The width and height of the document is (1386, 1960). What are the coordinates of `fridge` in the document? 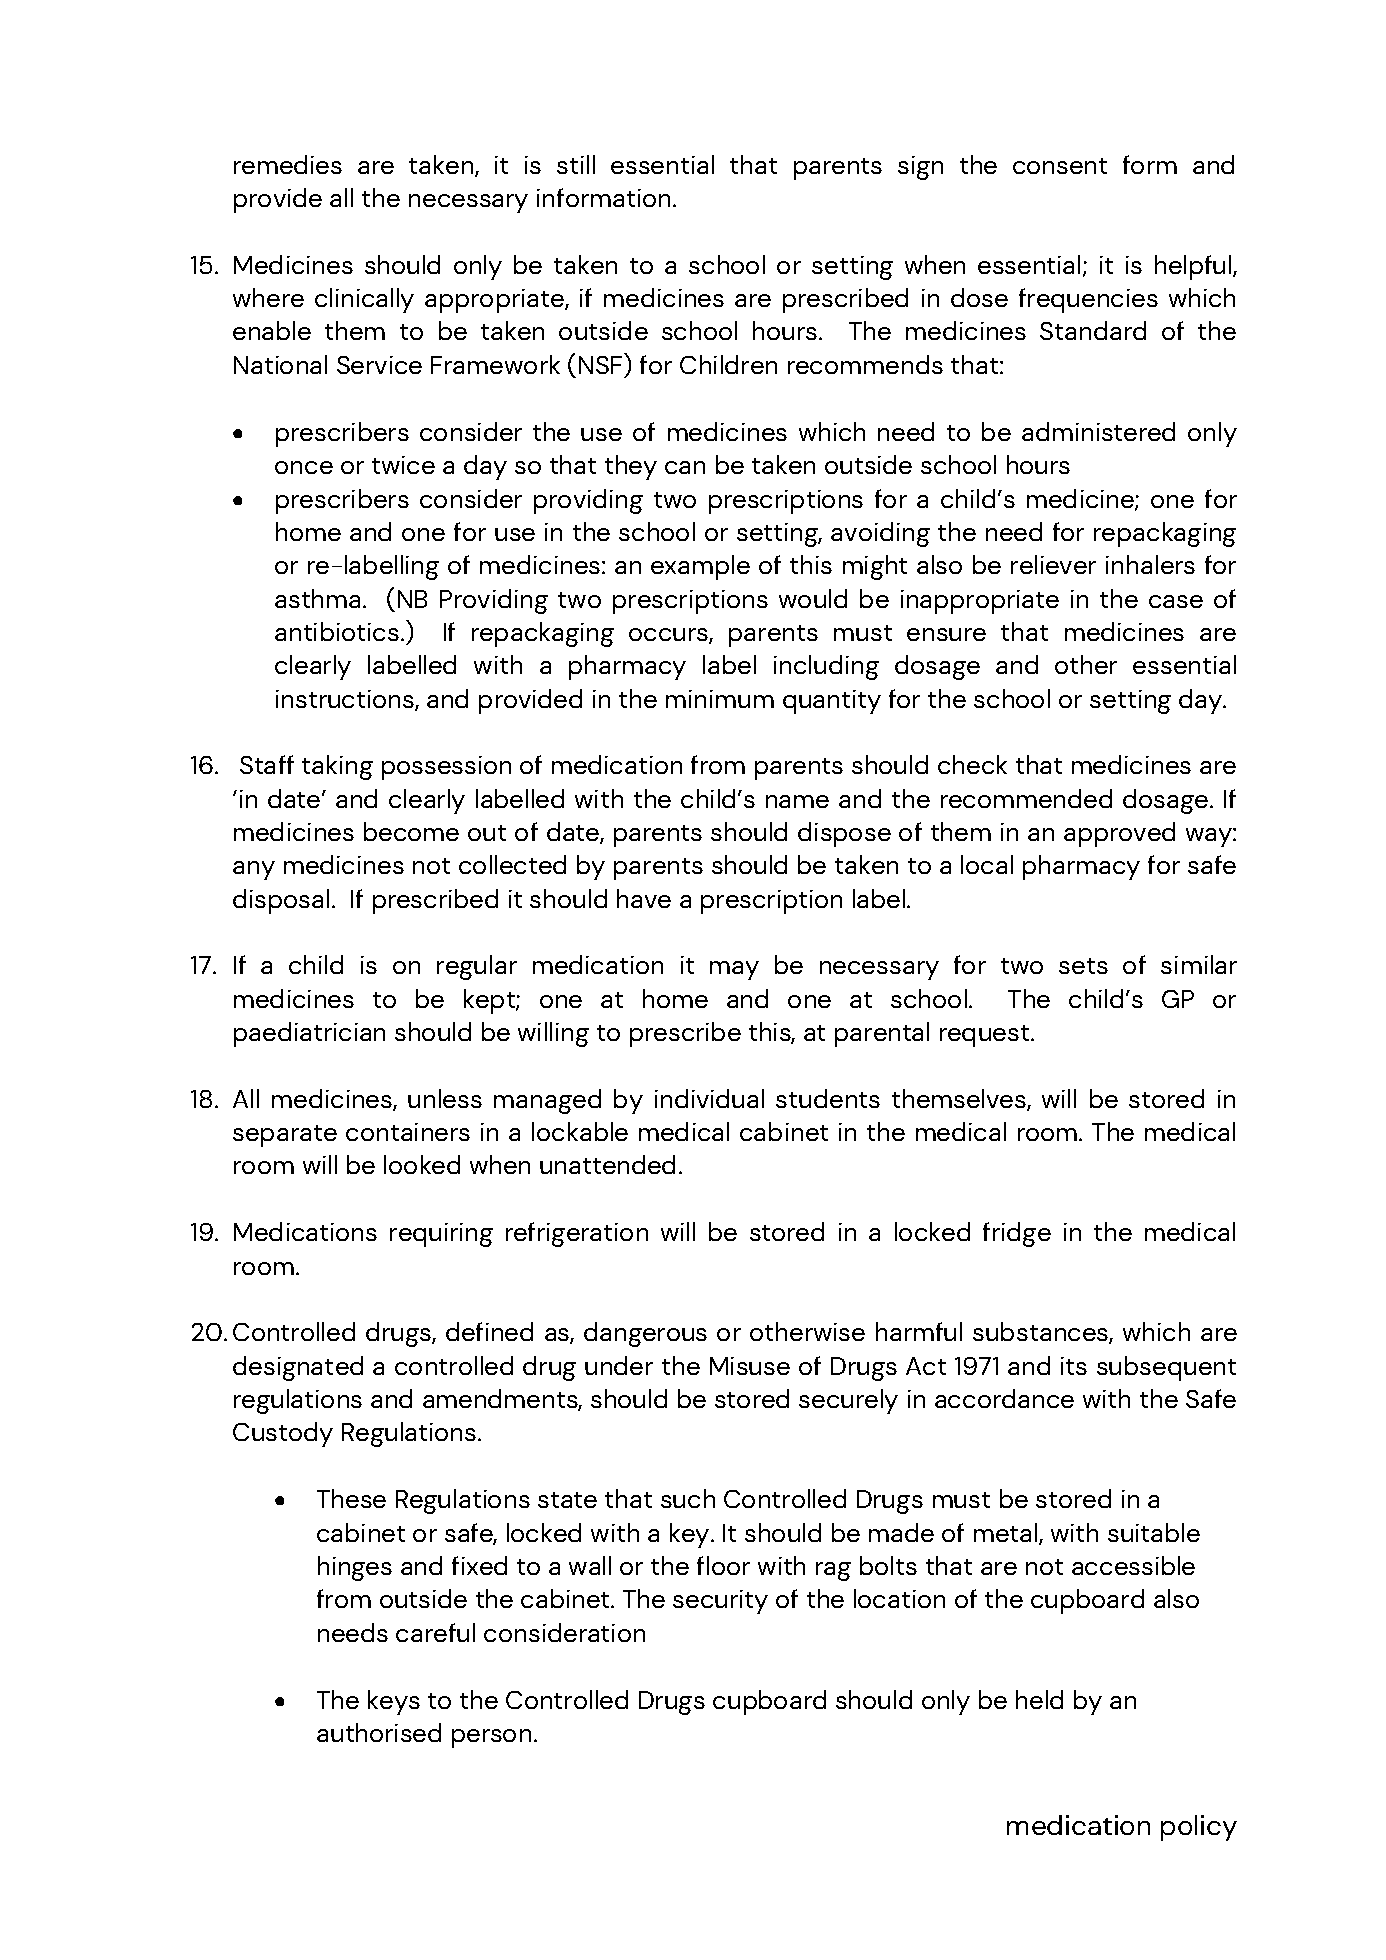 It's located at (1017, 1234).
